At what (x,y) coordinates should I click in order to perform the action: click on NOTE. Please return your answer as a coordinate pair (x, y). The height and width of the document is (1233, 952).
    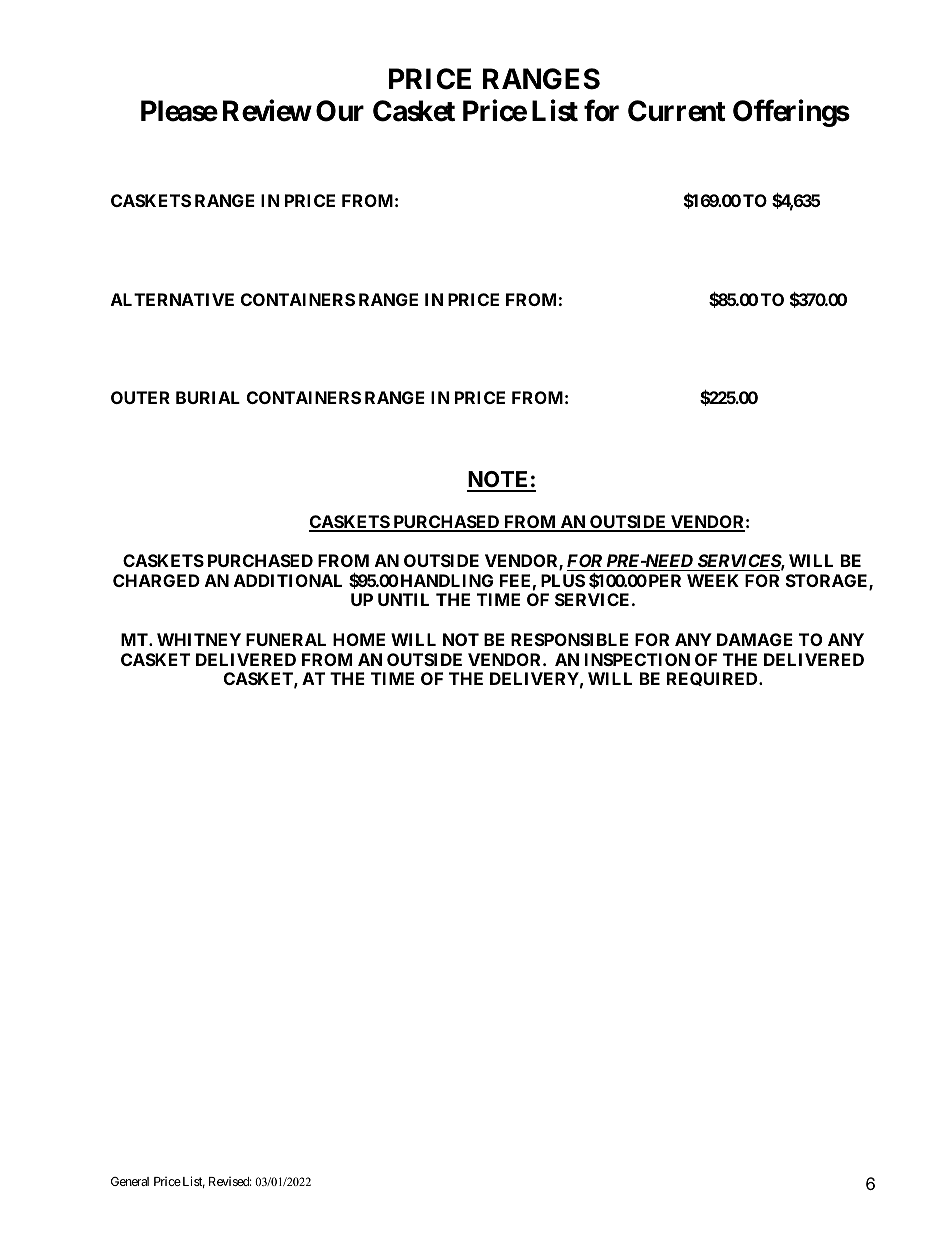
    Looking at the image, I should click on (499, 481).
